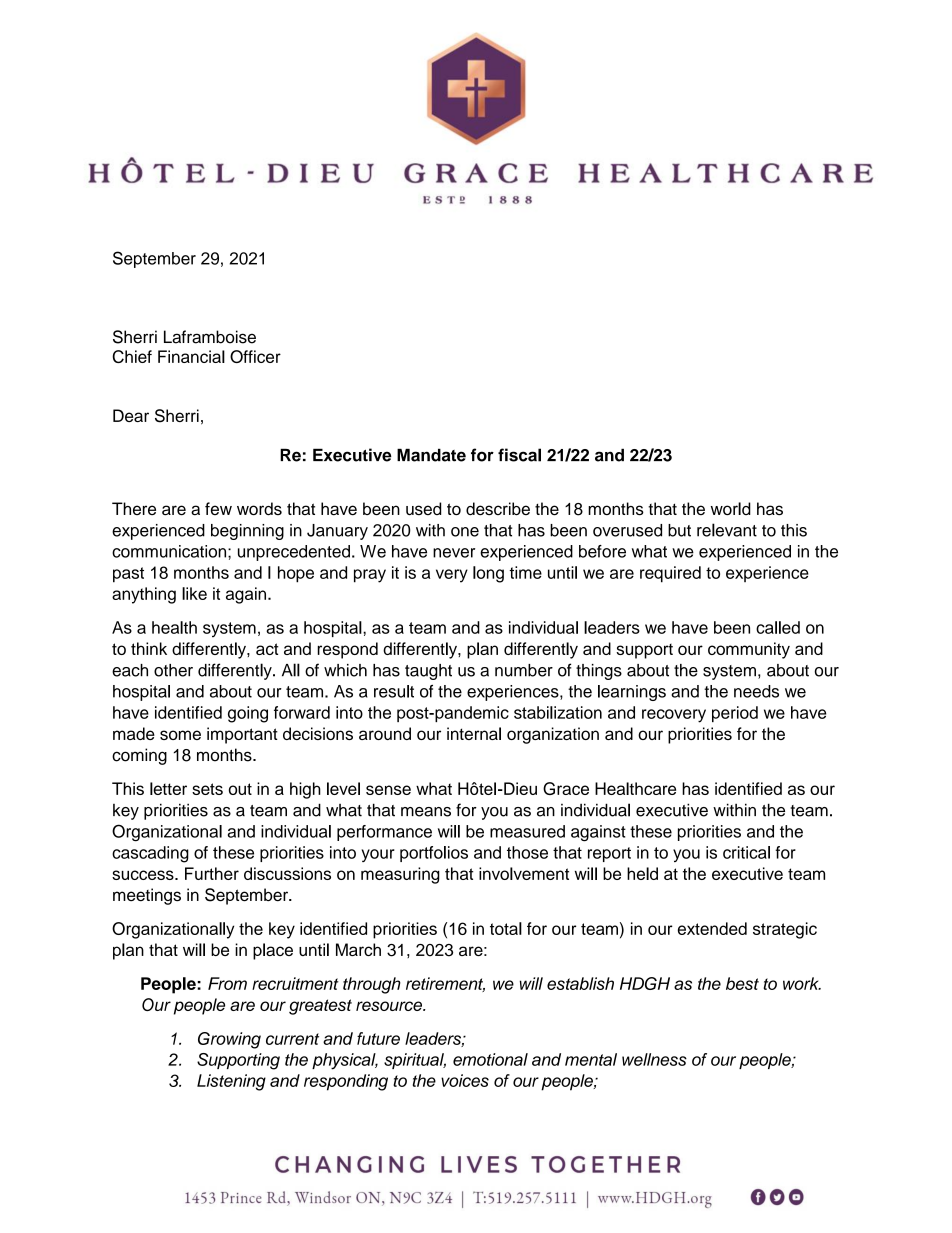 The height and width of the screenshot is (1233, 952). I want to click on Financial, so click(191, 356).
